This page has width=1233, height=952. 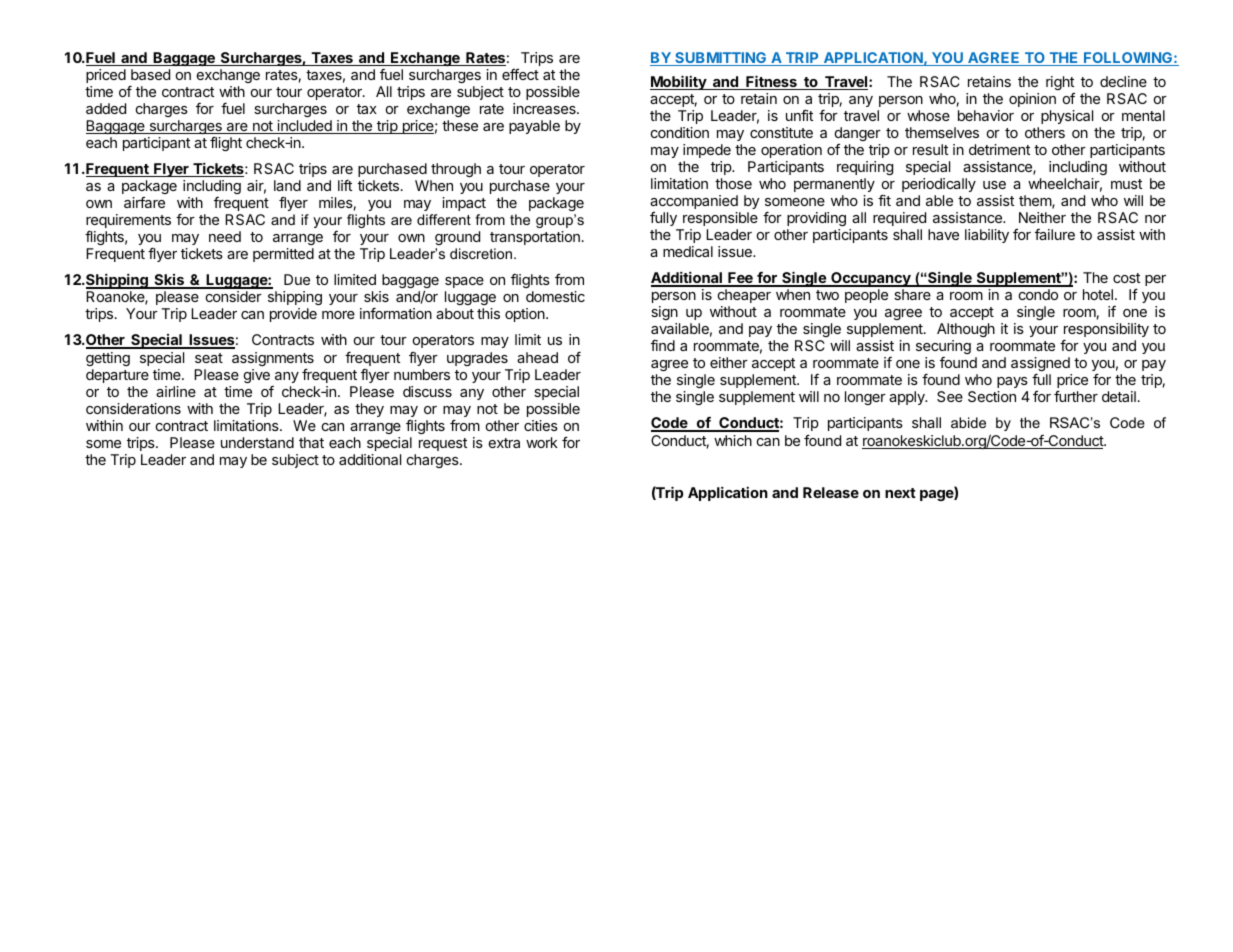 I want to click on give, so click(x=257, y=376).
